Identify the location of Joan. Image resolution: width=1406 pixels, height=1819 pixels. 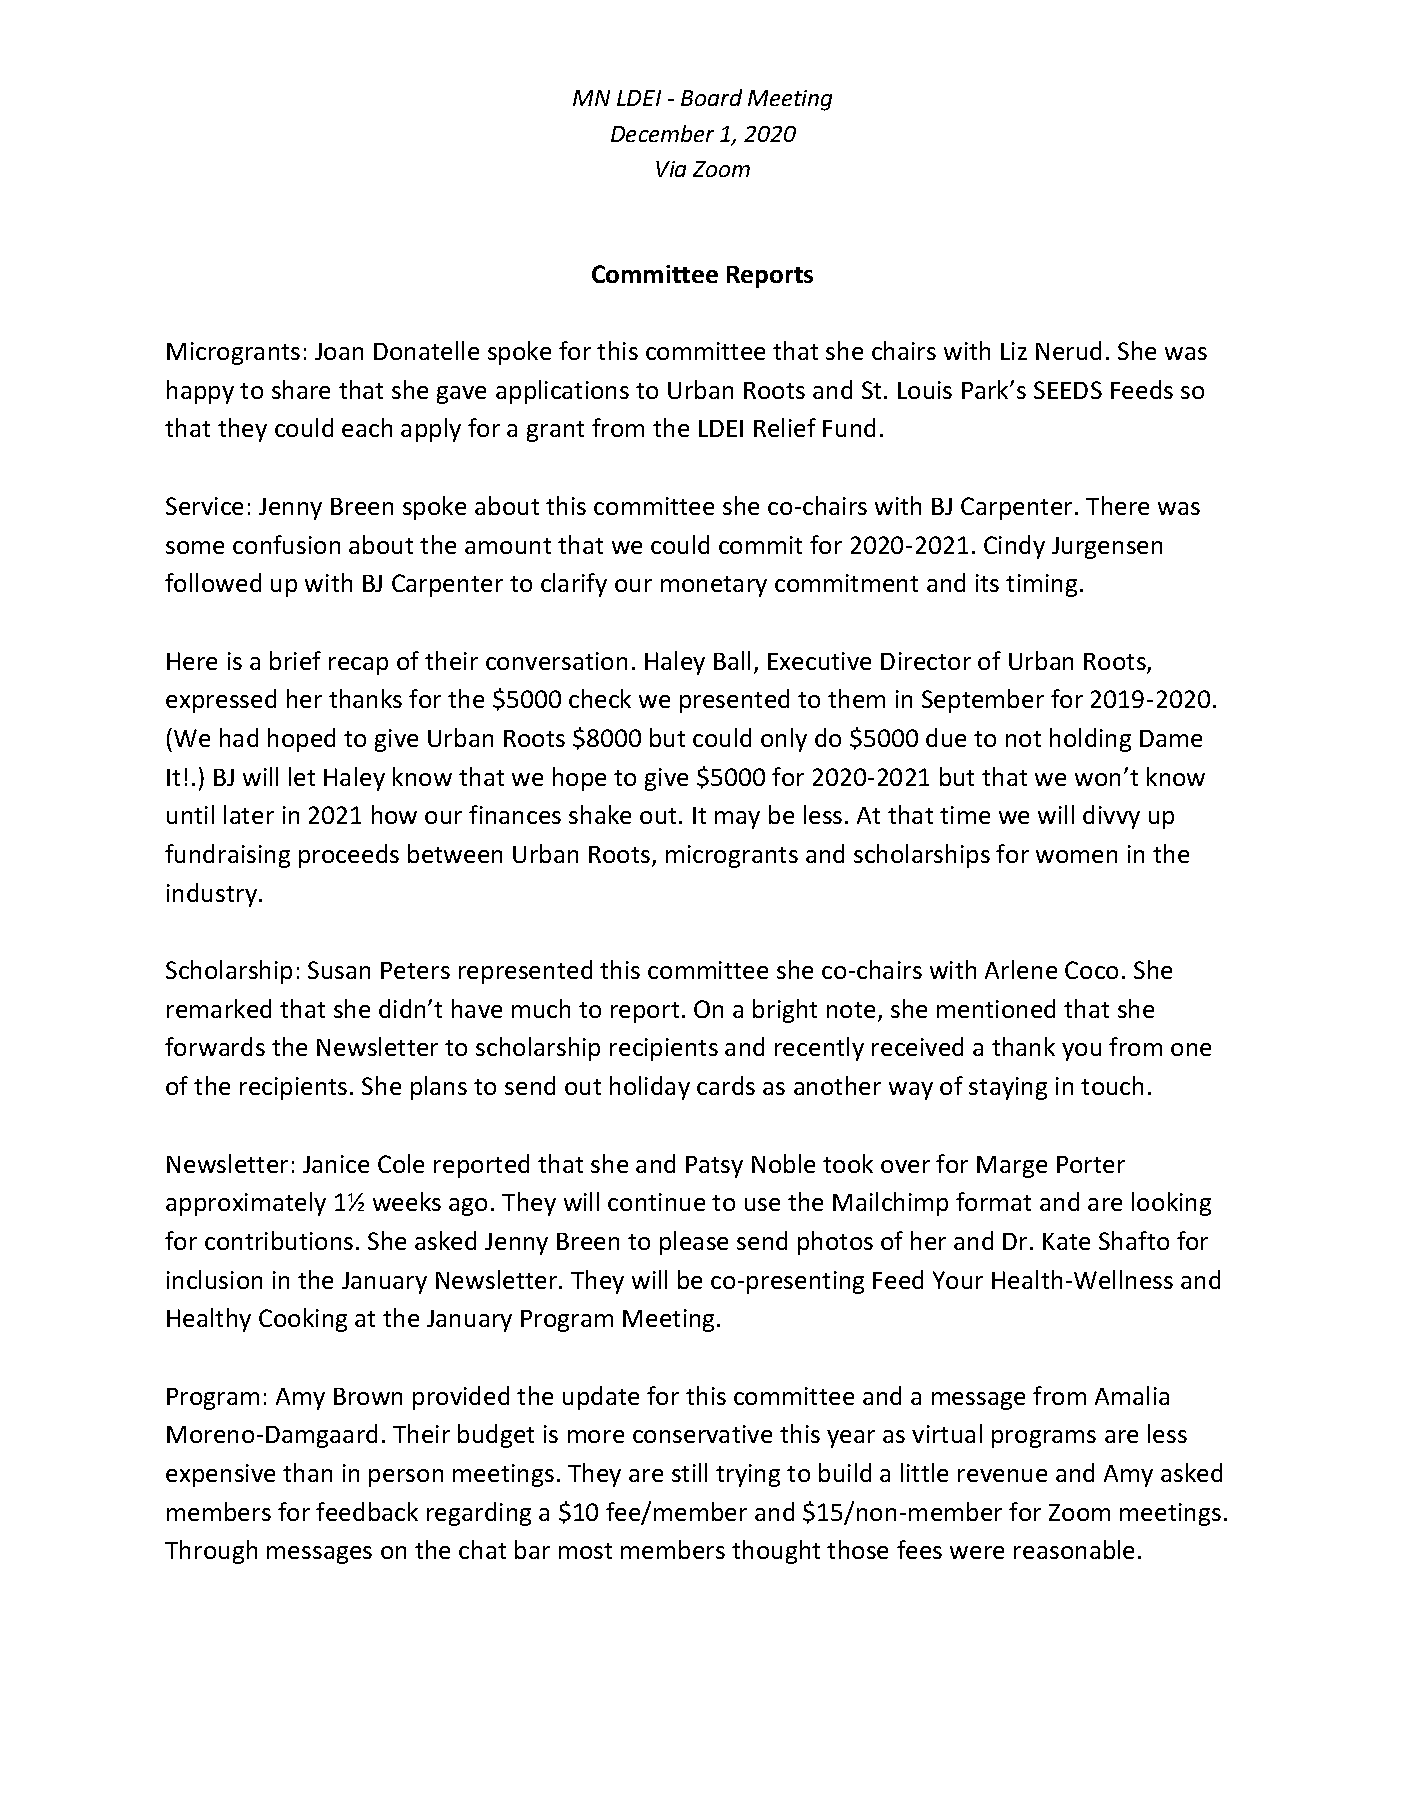
(339, 351).
